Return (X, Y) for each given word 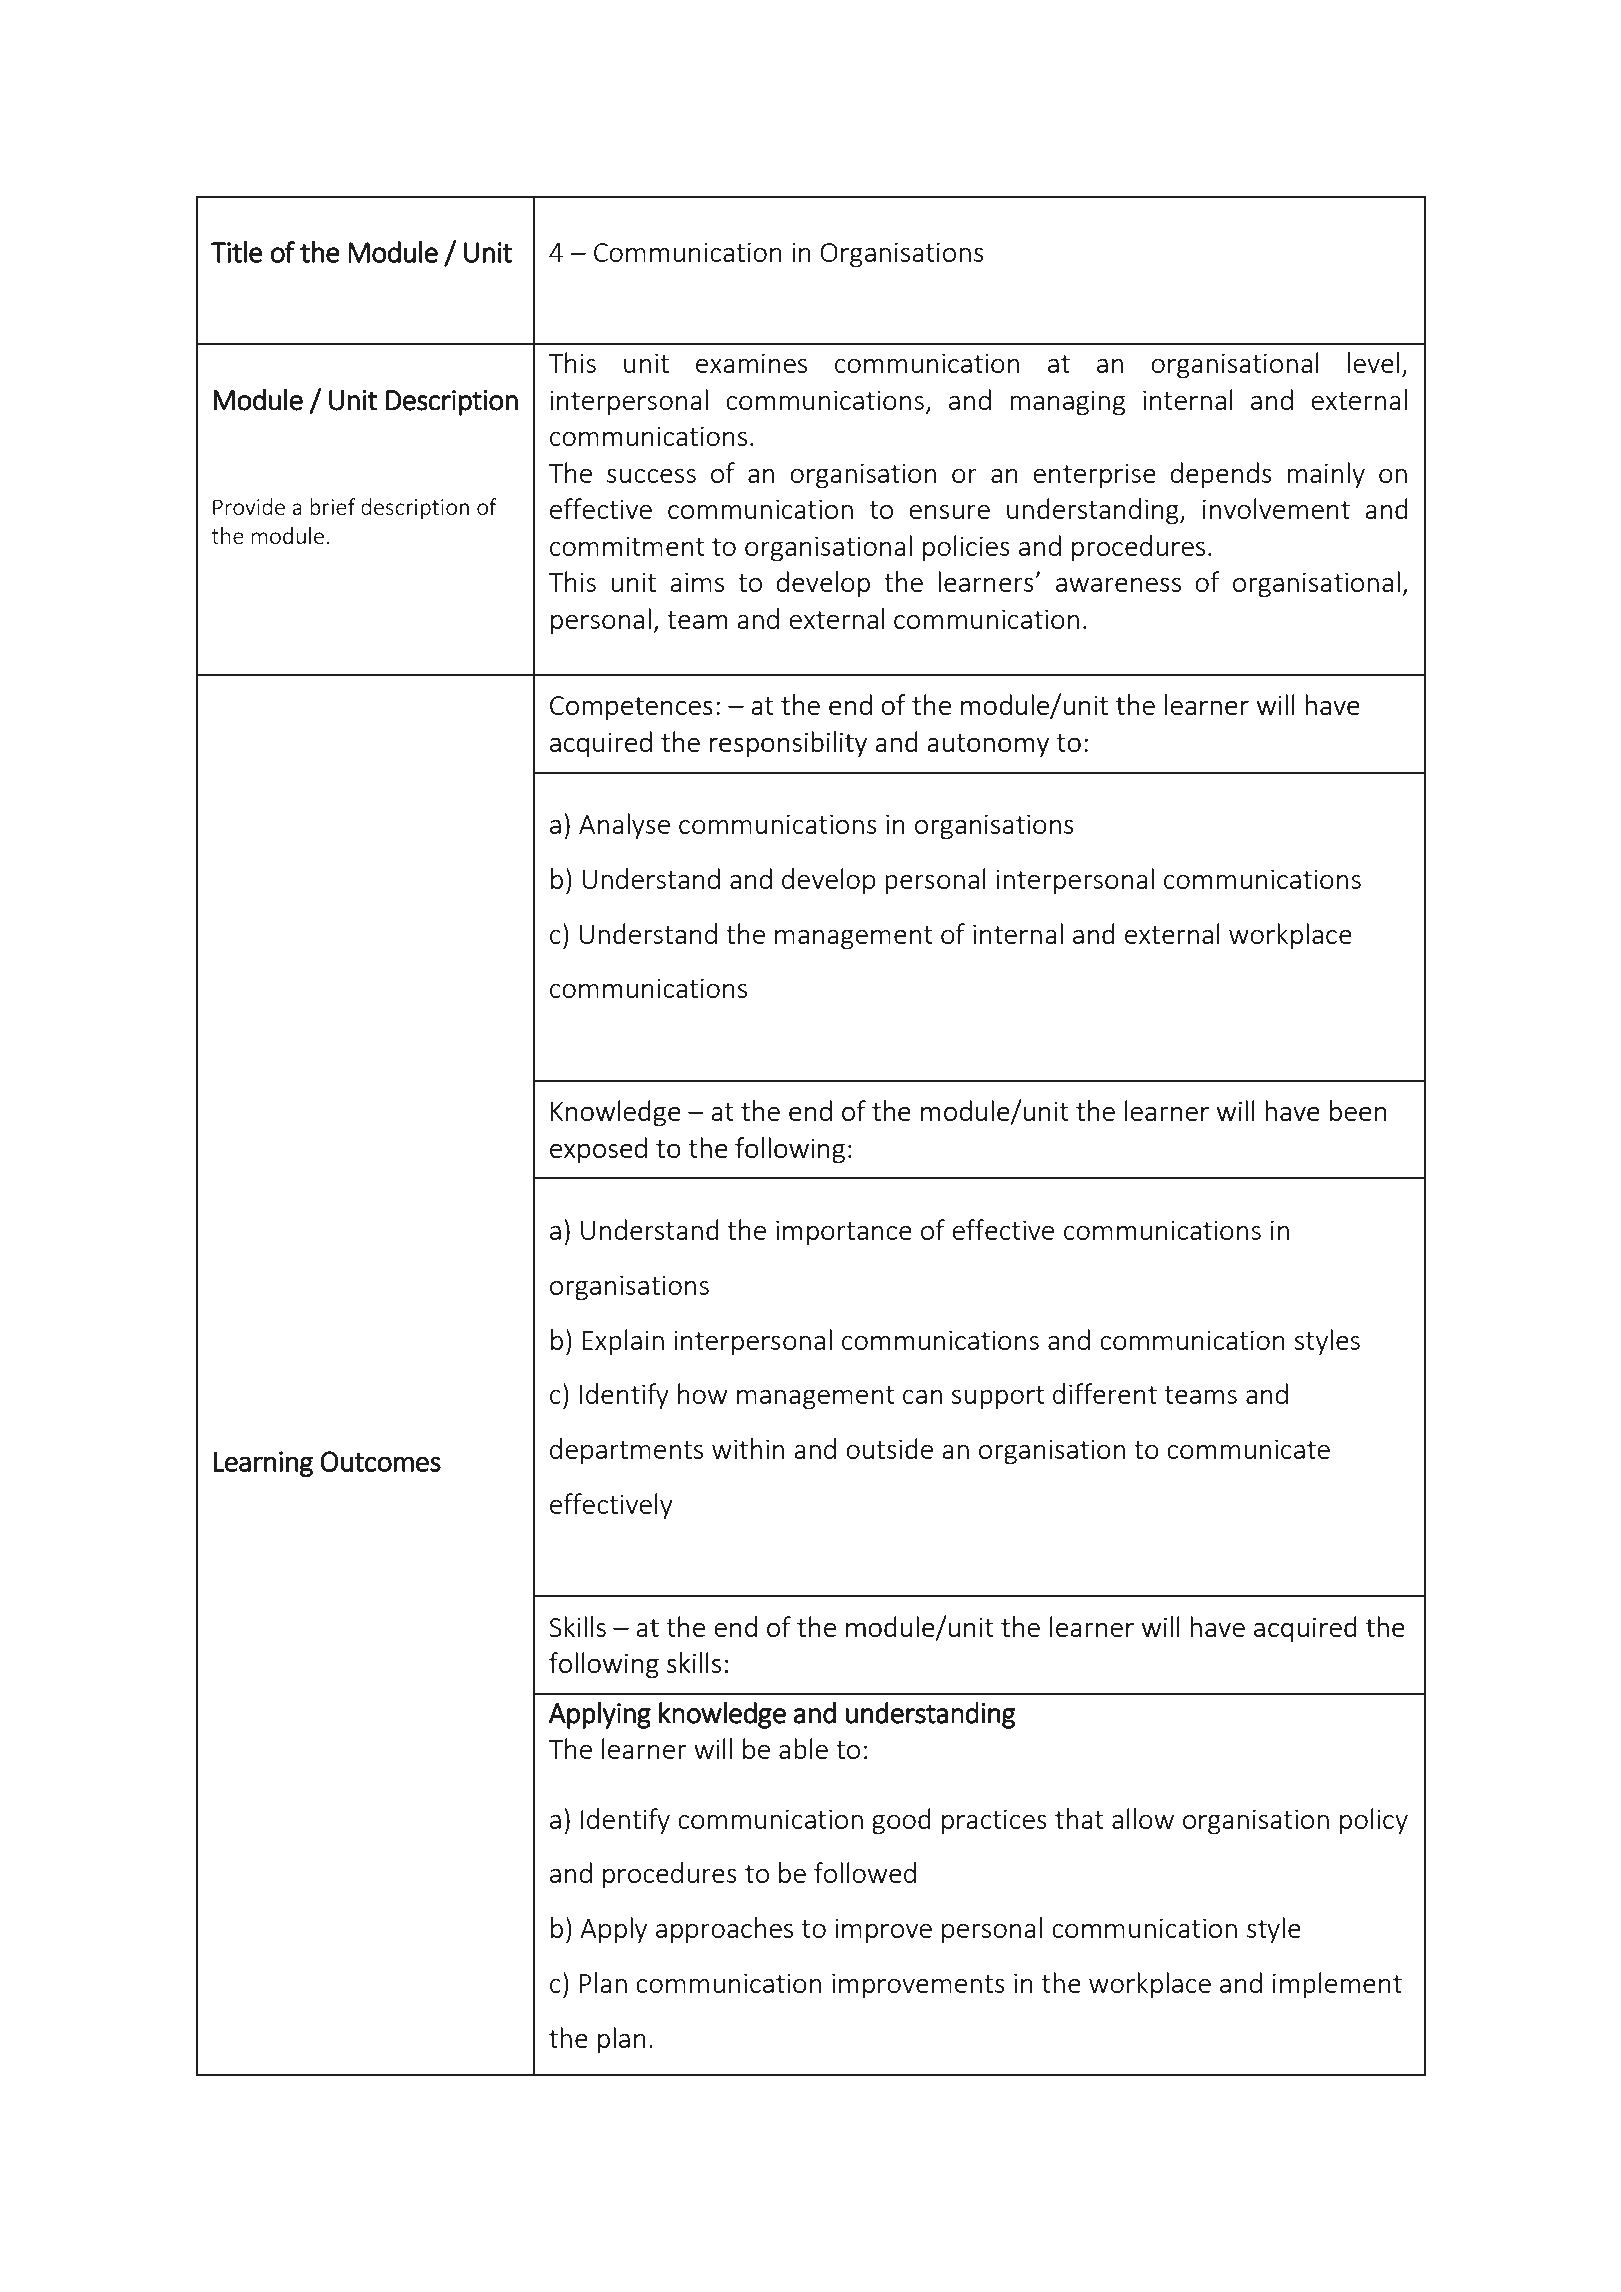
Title (236, 252)
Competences (631, 708)
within (748, 1448)
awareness (1118, 585)
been (1358, 1110)
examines (751, 363)
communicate (1248, 1449)
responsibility (788, 744)
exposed (598, 1150)
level (1373, 362)
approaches (724, 1930)
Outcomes (380, 1461)
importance (844, 1232)
